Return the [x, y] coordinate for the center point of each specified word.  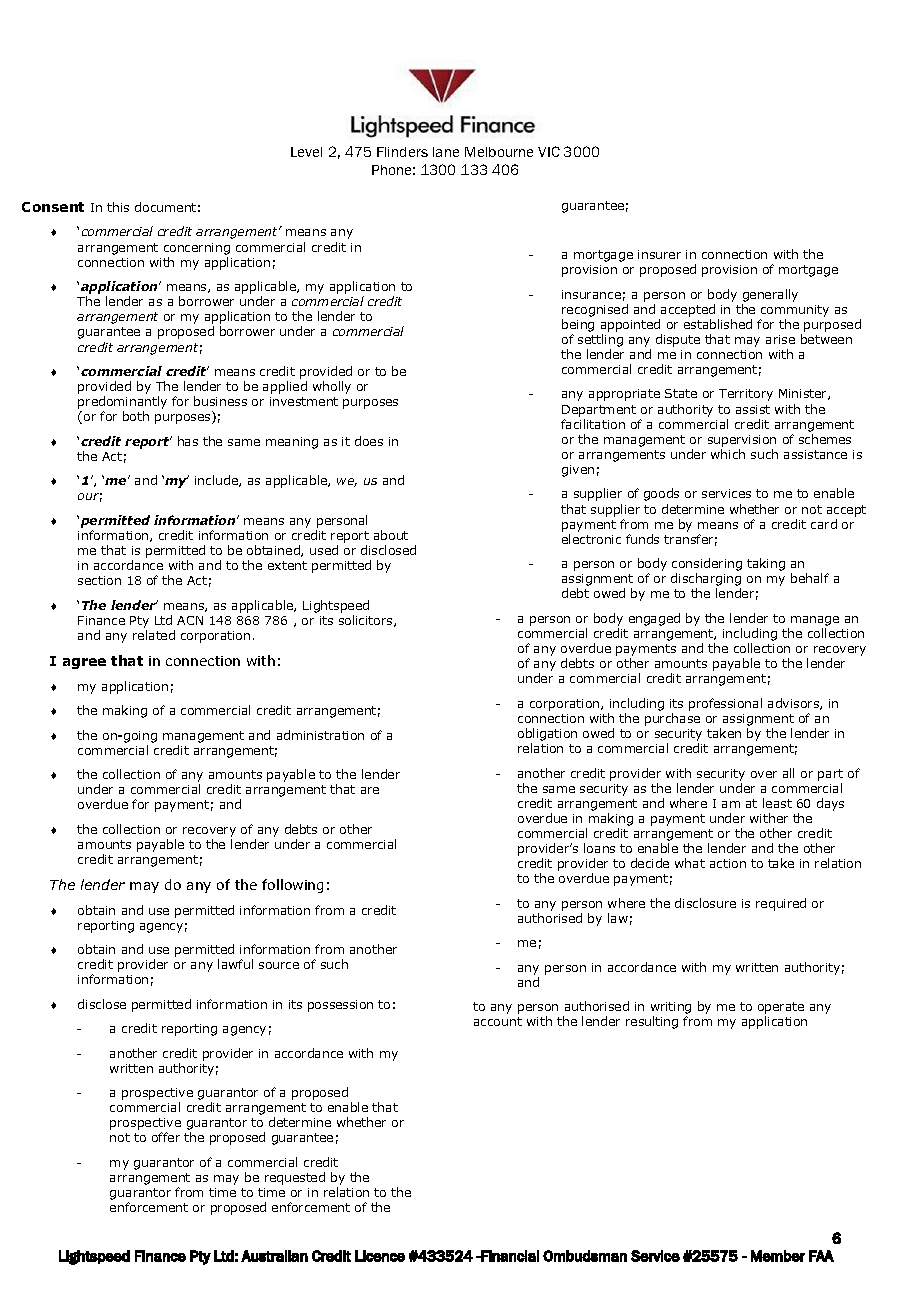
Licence [380, 1256]
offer [166, 1137]
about [391, 535]
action [728, 863]
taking [766, 564]
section [99, 580]
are [370, 790]
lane [446, 152]
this [118, 207]
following [292, 886]
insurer [659, 254]
